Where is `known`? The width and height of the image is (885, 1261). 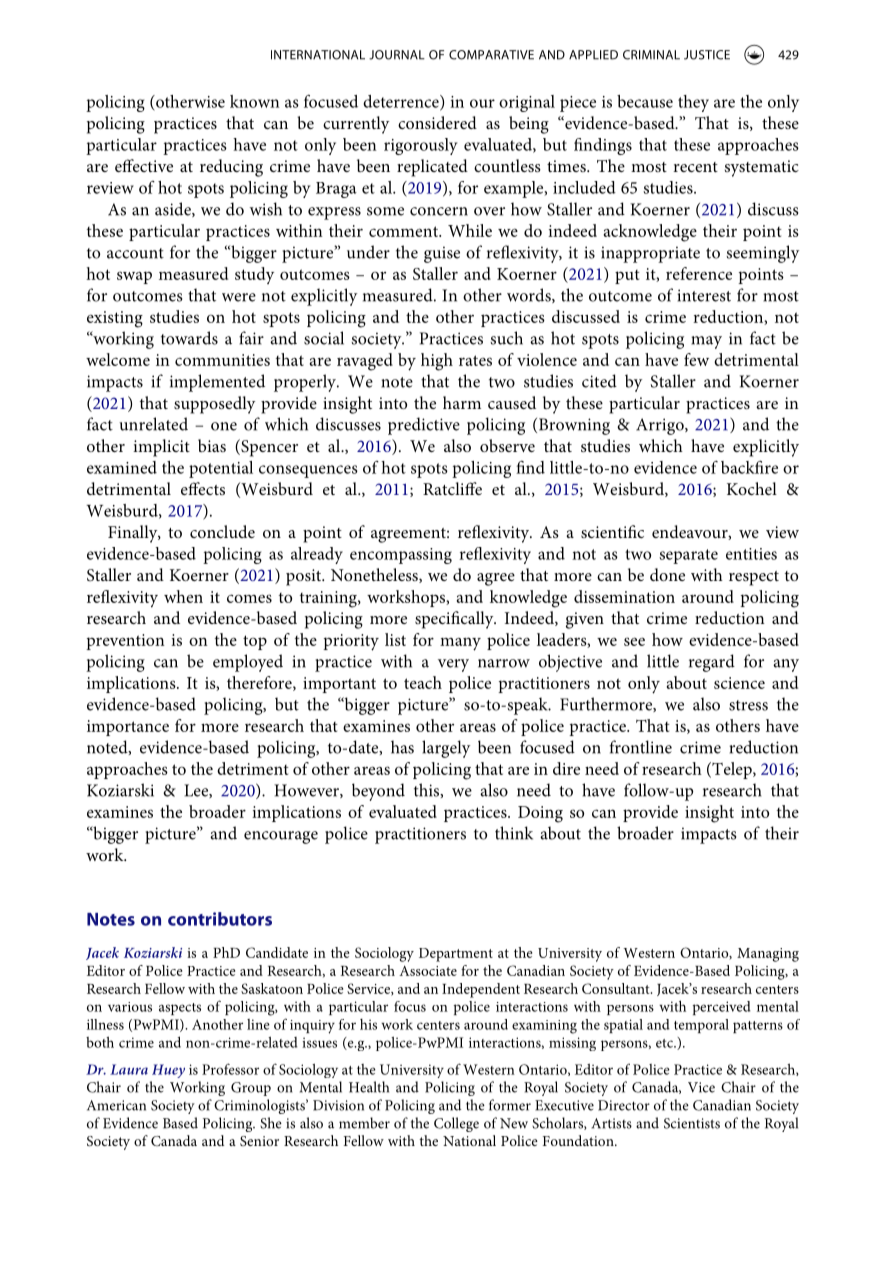 known is located at coordinates (255, 101).
